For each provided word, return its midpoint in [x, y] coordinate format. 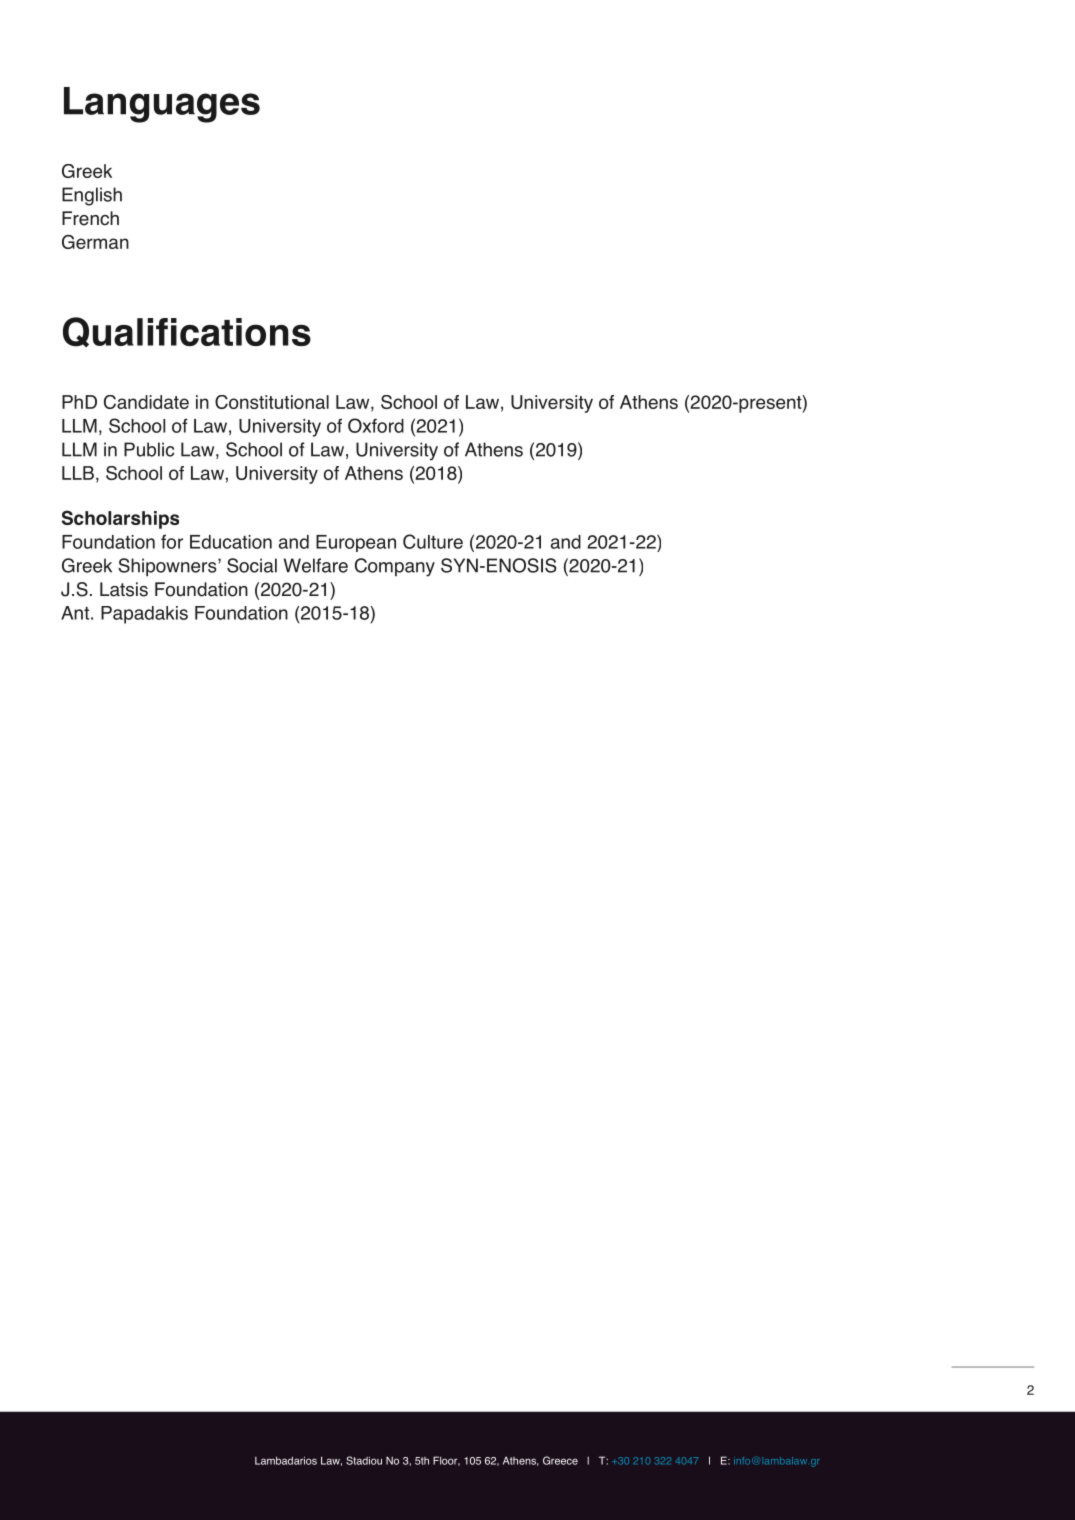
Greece [560, 1460]
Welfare [316, 565]
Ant [75, 613]
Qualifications [187, 332]
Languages [162, 105]
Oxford [376, 425]
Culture [433, 541]
